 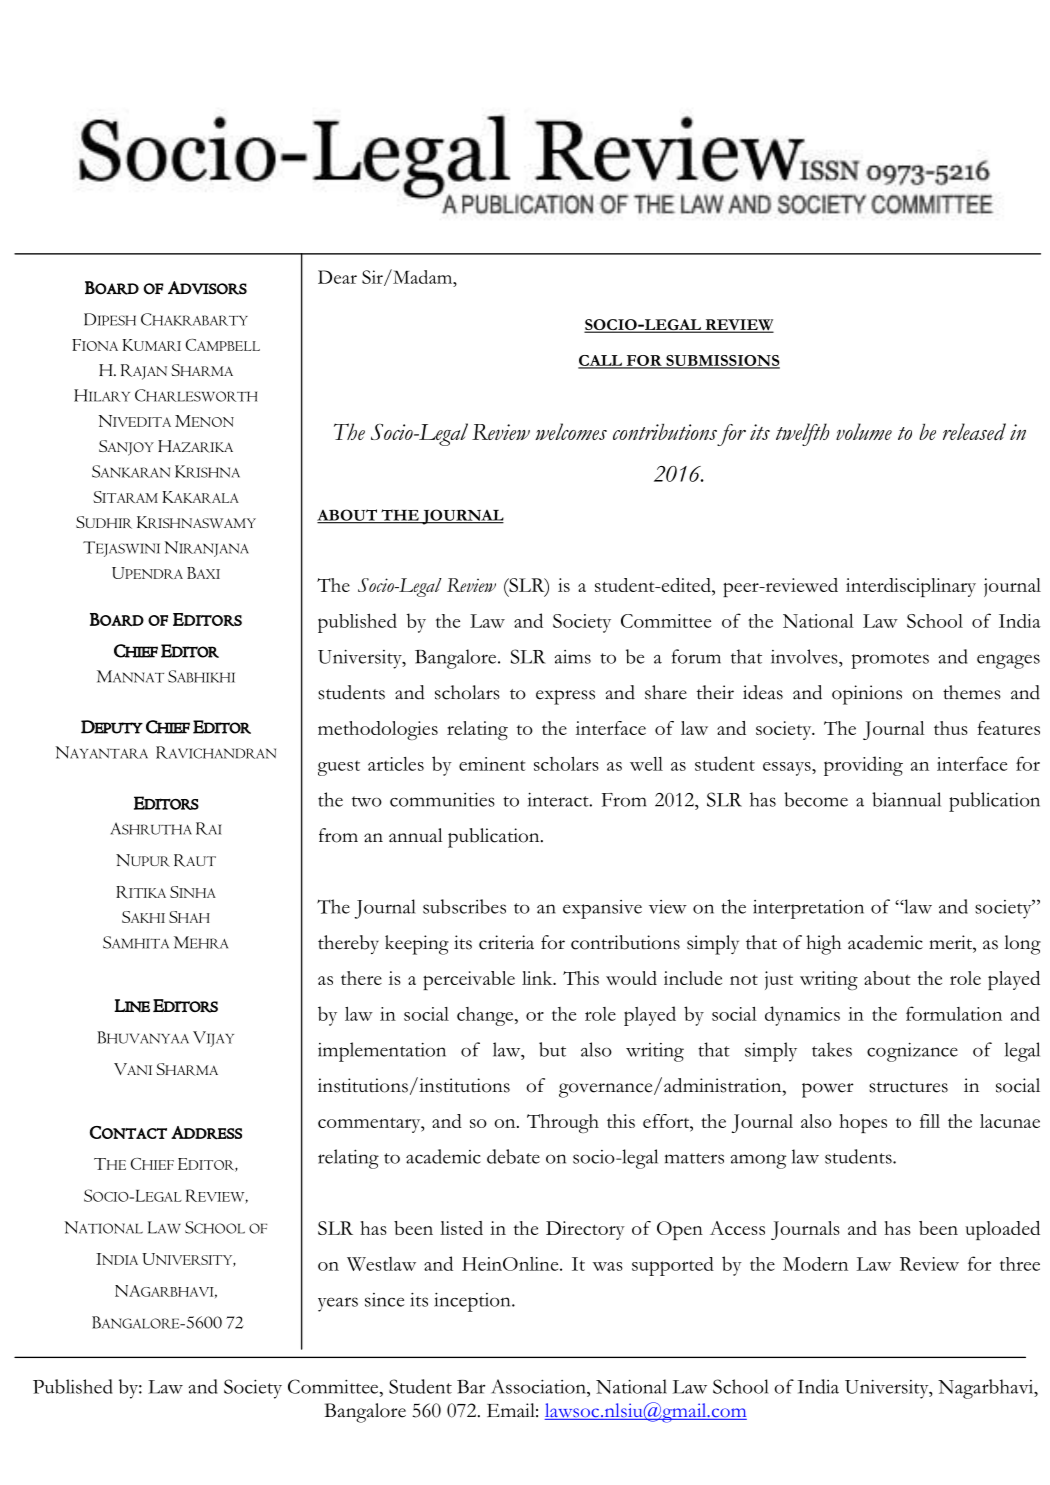 I want to click on Dear, so click(x=337, y=277).
